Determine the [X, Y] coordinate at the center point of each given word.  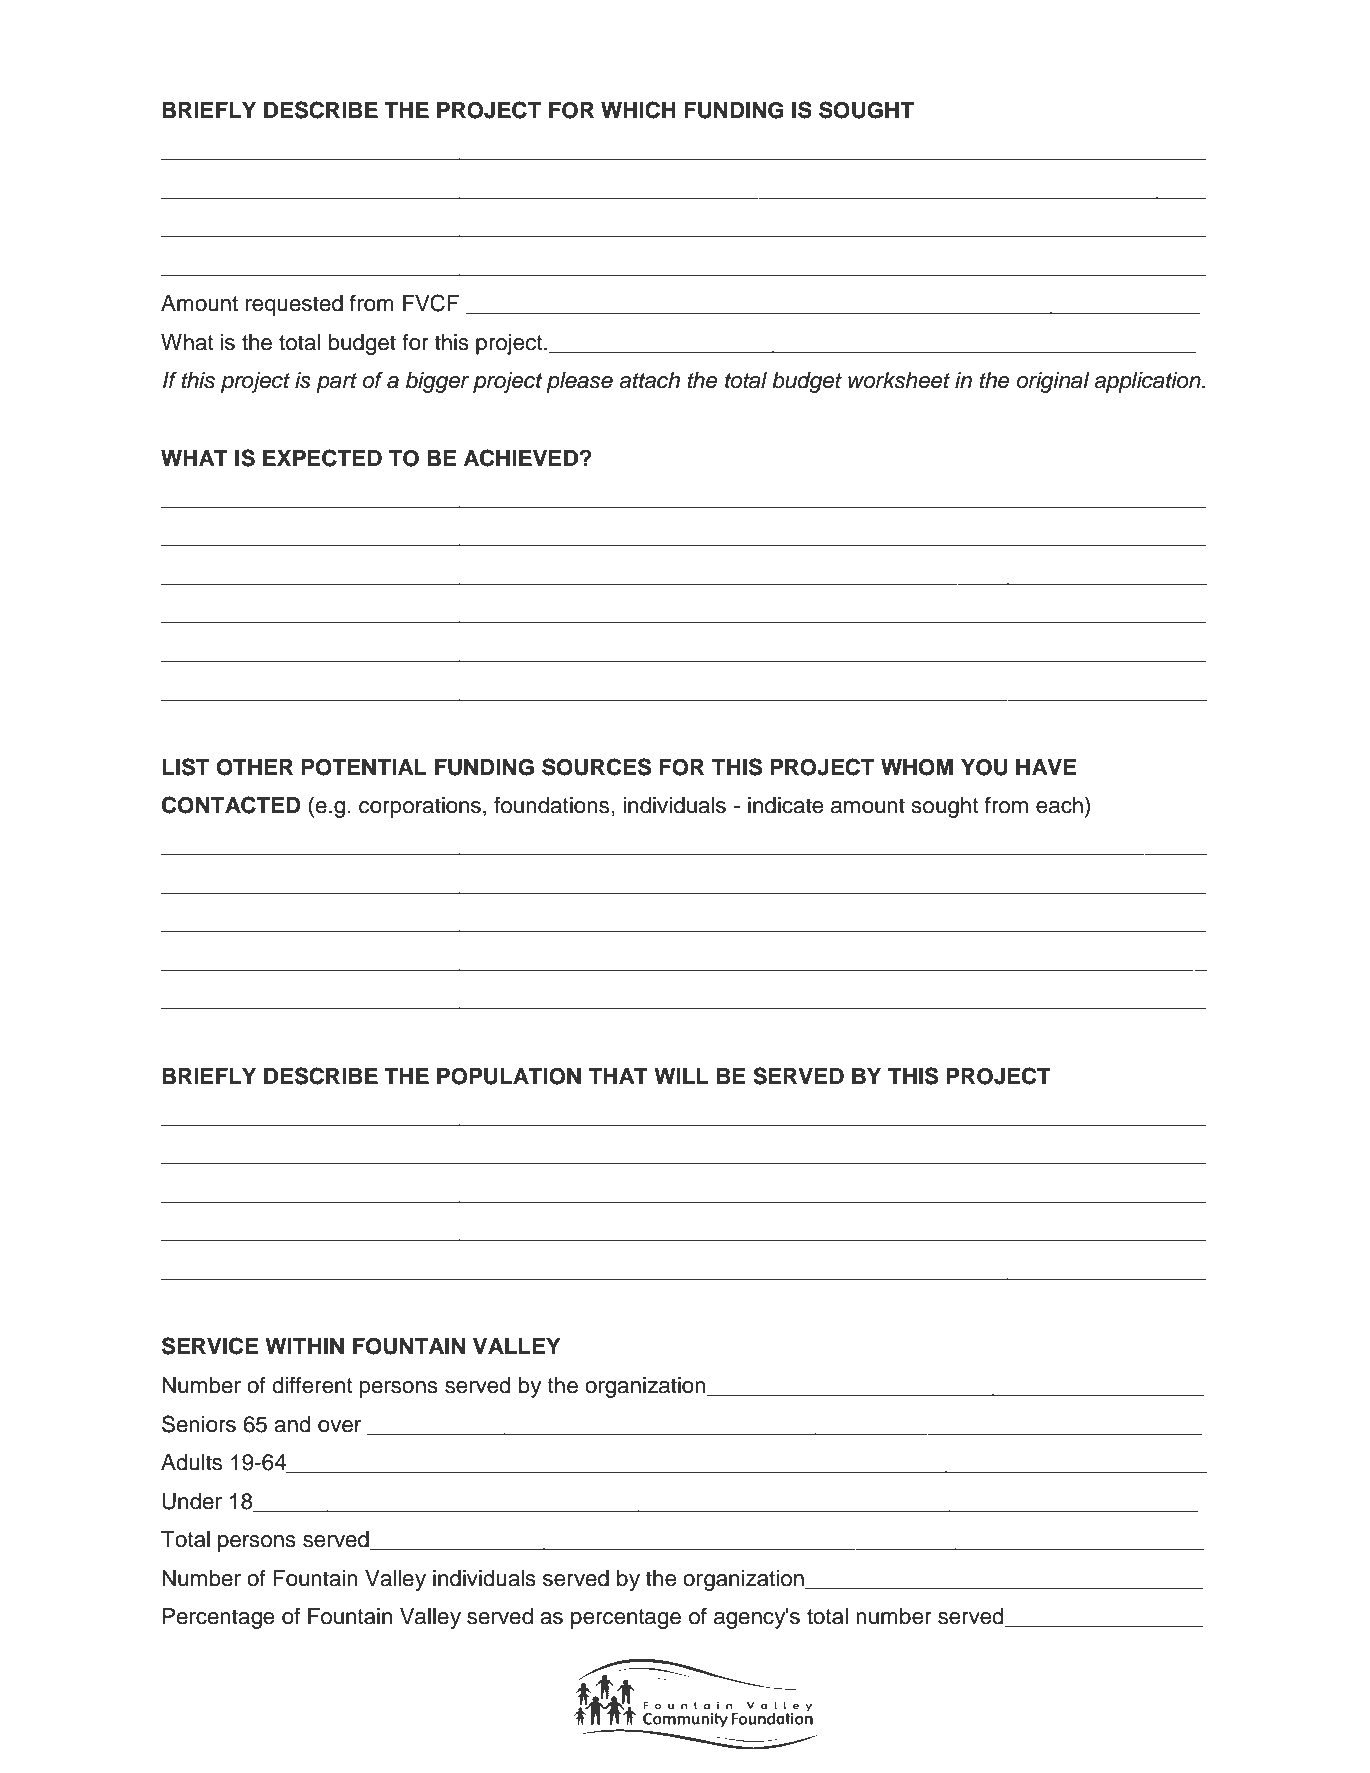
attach [649, 380]
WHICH [638, 110]
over [339, 1426]
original [1053, 382]
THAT [618, 1076]
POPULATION [509, 1076]
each [1059, 805]
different [312, 1385]
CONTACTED [231, 805]
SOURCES [596, 767]
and [292, 1424]
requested [294, 305]
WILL [681, 1076]
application [1148, 382]
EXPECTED [322, 458]
